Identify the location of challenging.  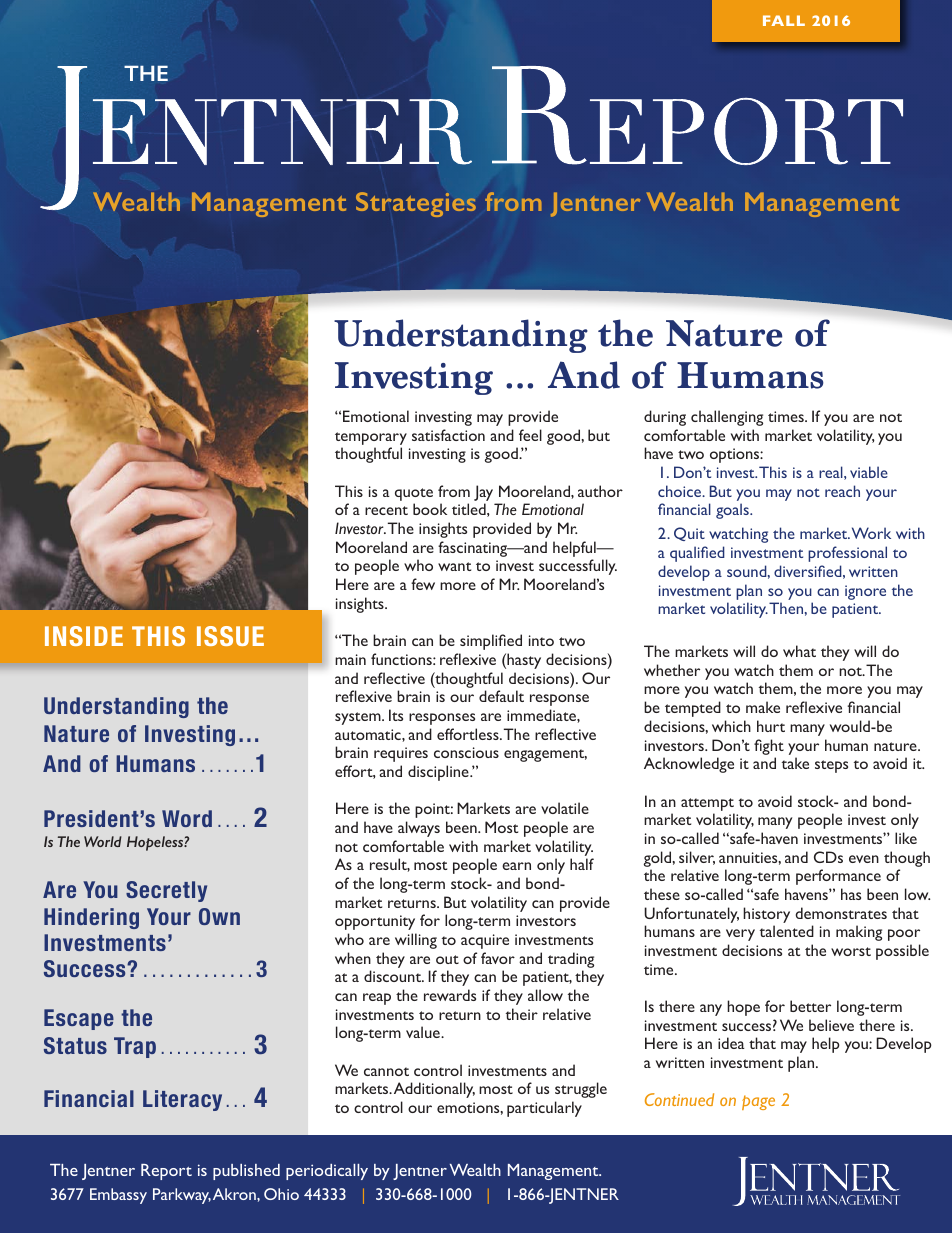
(727, 418).
